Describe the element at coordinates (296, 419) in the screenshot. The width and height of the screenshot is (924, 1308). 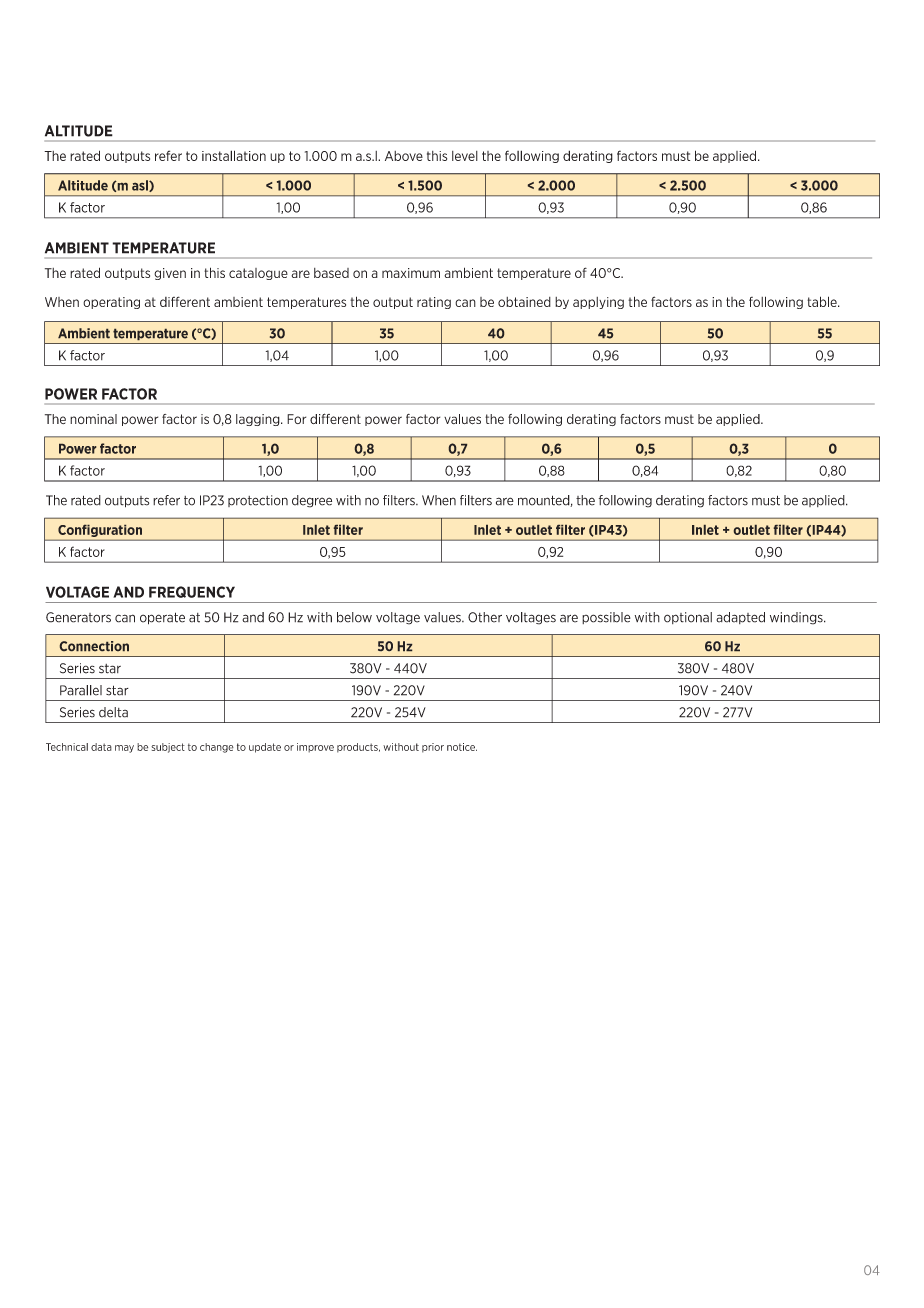
I see `For` at that location.
